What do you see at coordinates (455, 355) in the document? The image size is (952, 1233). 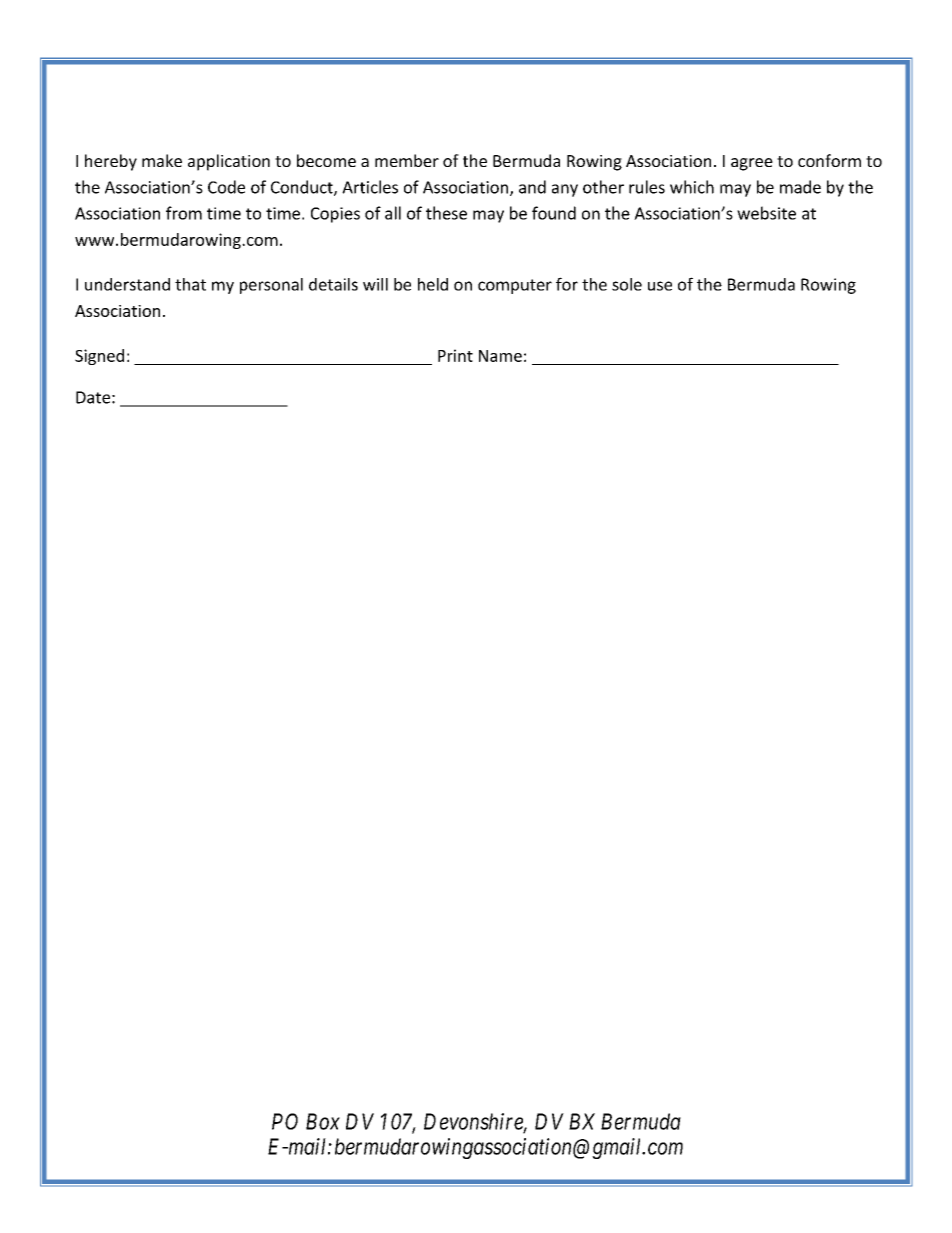 I see `Print` at bounding box center [455, 355].
